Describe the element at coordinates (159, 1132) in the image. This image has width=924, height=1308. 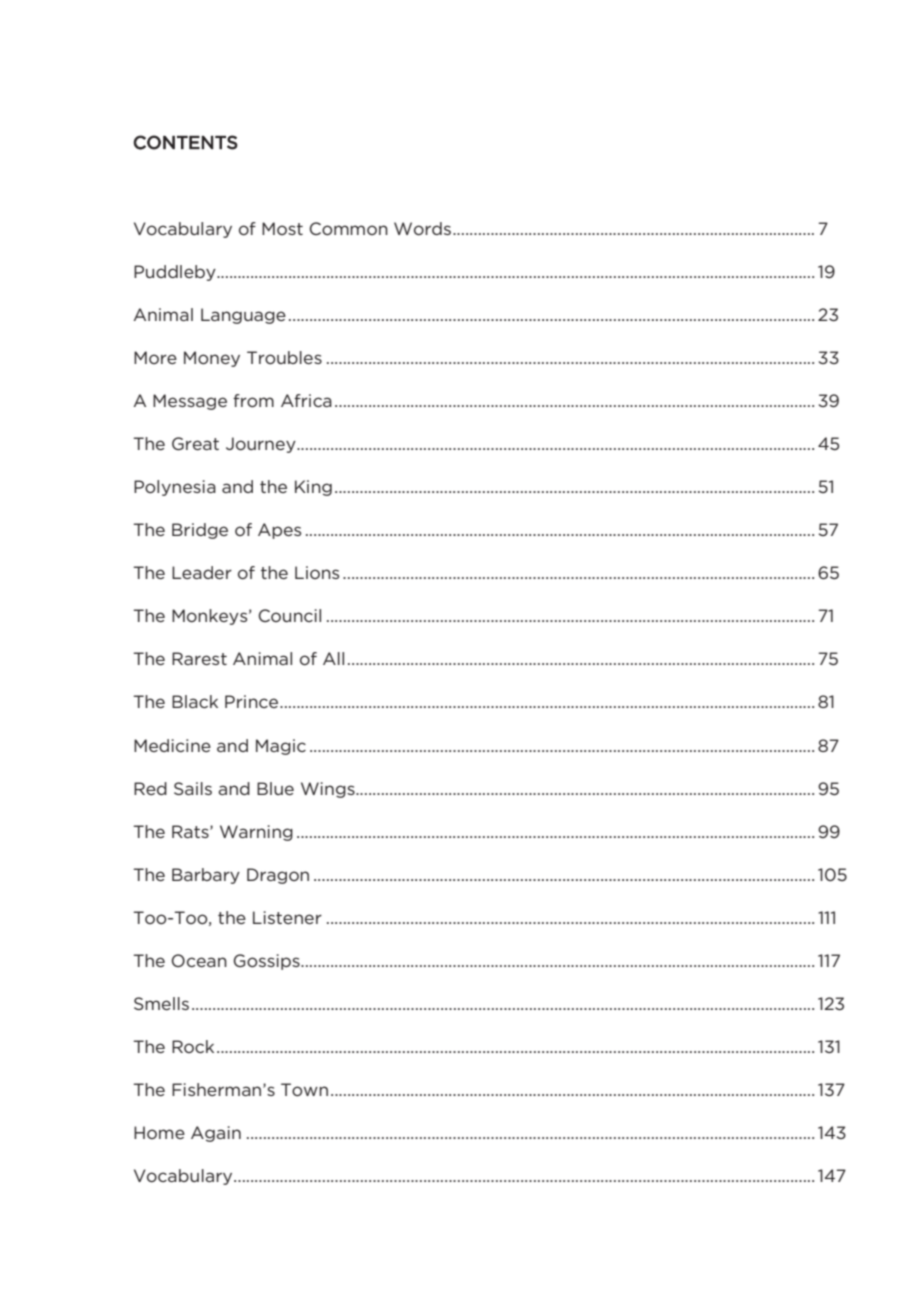
I see `Home` at that location.
